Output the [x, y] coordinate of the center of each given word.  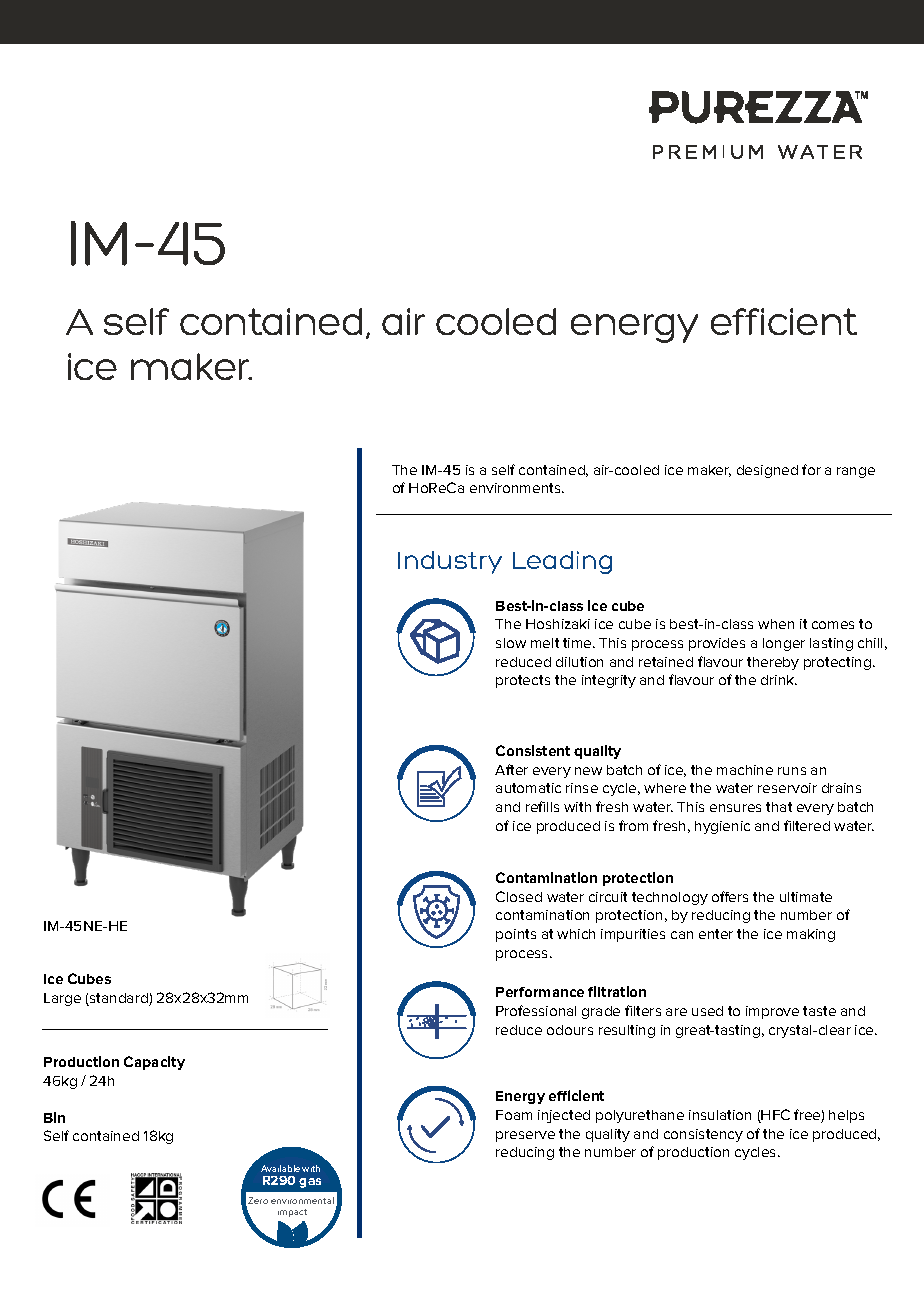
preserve [525, 1136]
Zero [258, 1200]
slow [511, 643]
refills [542, 806]
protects [523, 681]
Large [62, 999]
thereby [773, 663]
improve [772, 1012]
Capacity [154, 1063]
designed [767, 471]
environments [516, 488]
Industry [450, 562]
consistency [703, 1135]
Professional [536, 1010]
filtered [807, 825]
